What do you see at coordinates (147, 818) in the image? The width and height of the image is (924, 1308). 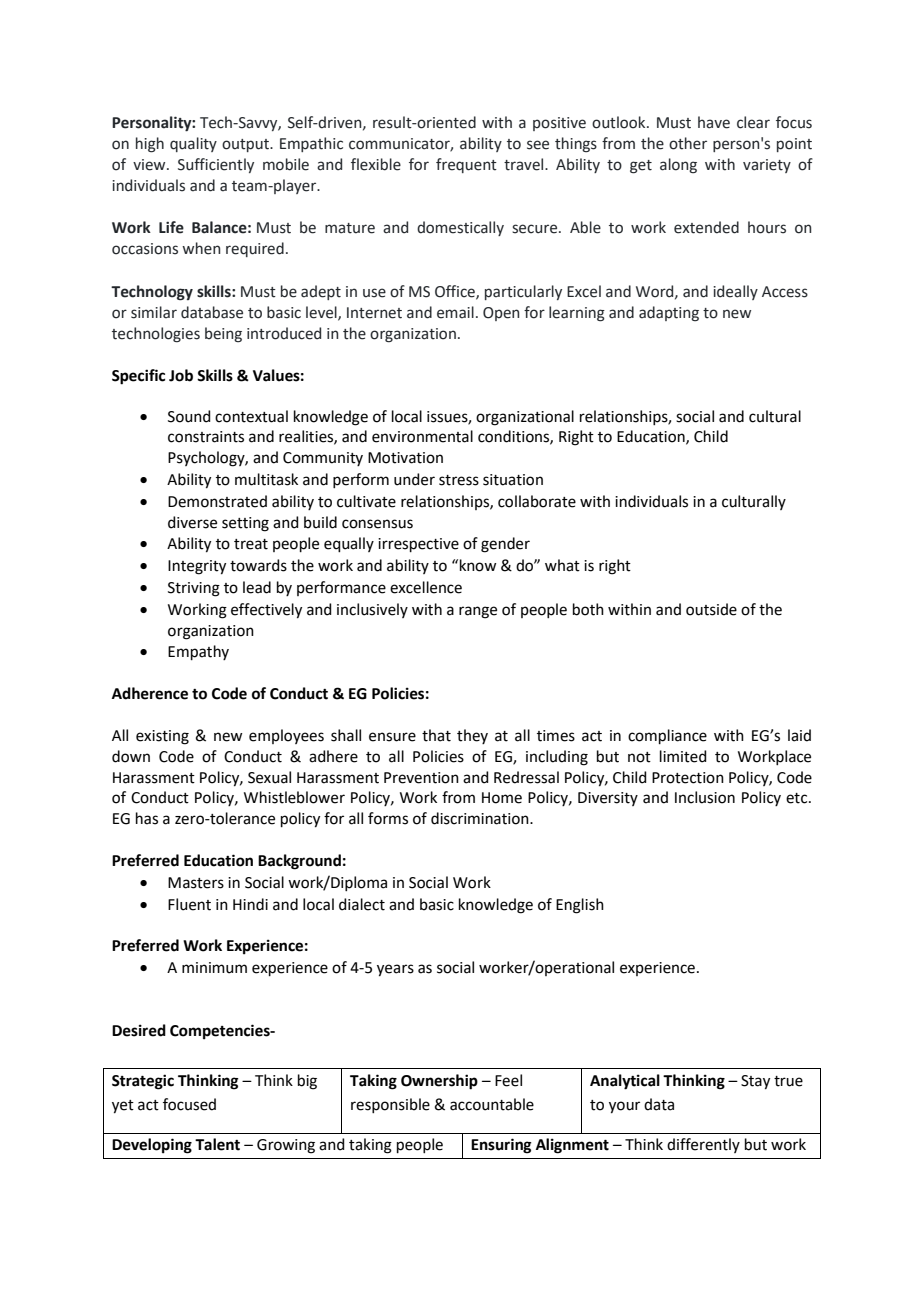 I see `has` at bounding box center [147, 818].
